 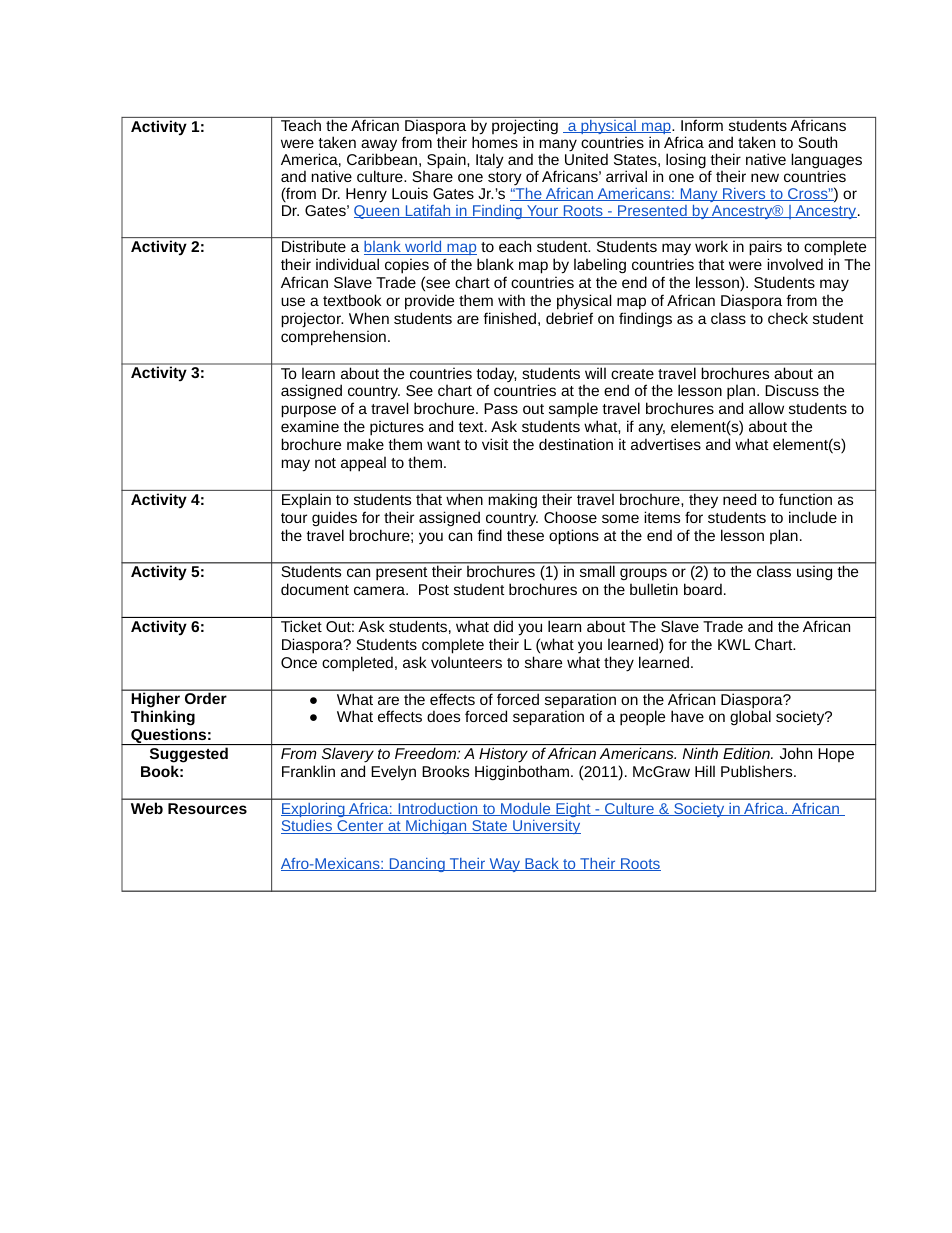 What do you see at coordinates (795, 264) in the screenshot?
I see `involved` at bounding box center [795, 264].
